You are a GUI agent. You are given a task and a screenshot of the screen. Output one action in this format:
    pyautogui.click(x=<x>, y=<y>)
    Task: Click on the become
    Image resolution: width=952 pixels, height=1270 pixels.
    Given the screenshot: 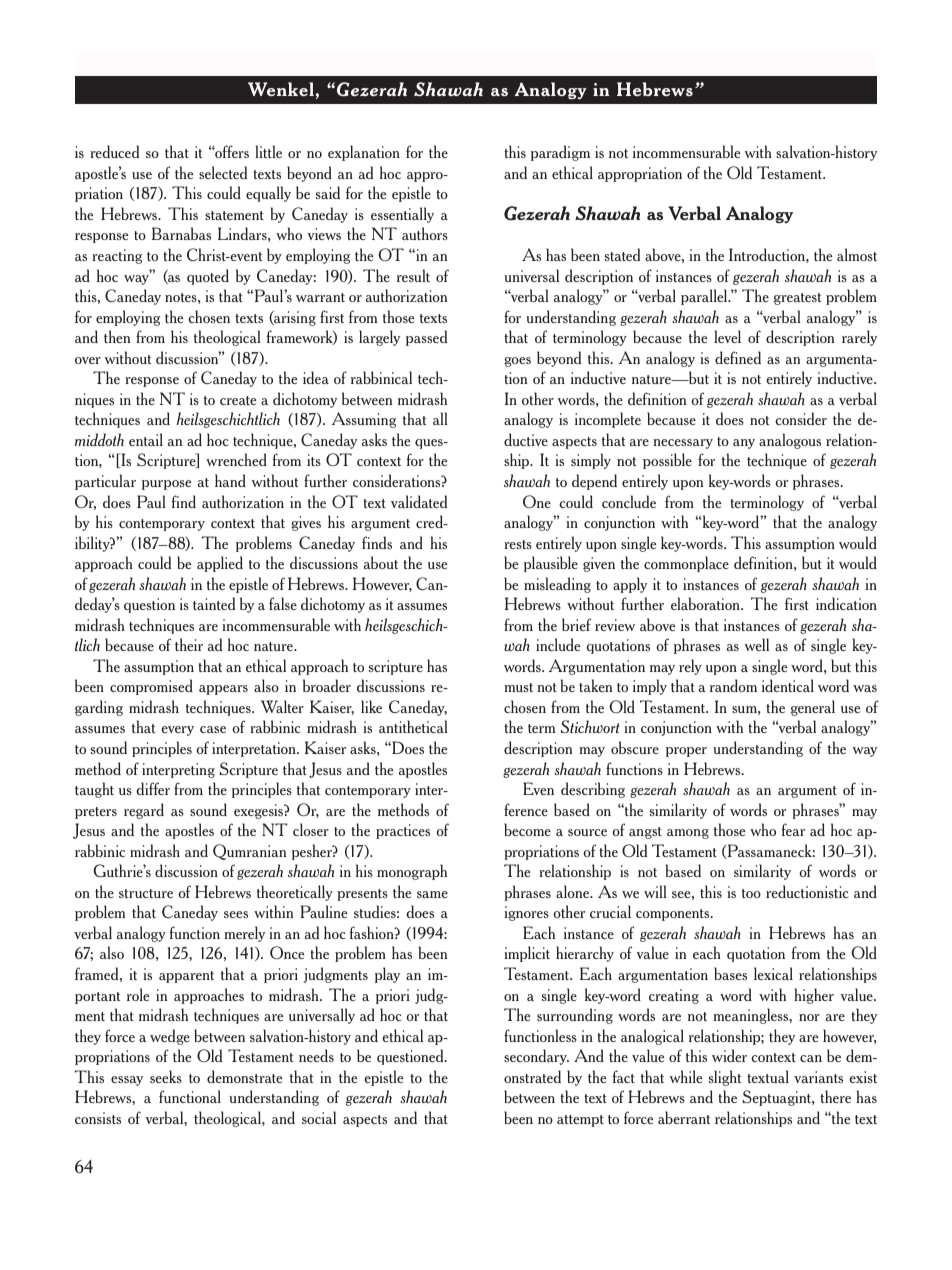 What is the action you would take?
    pyautogui.click(x=527, y=829)
